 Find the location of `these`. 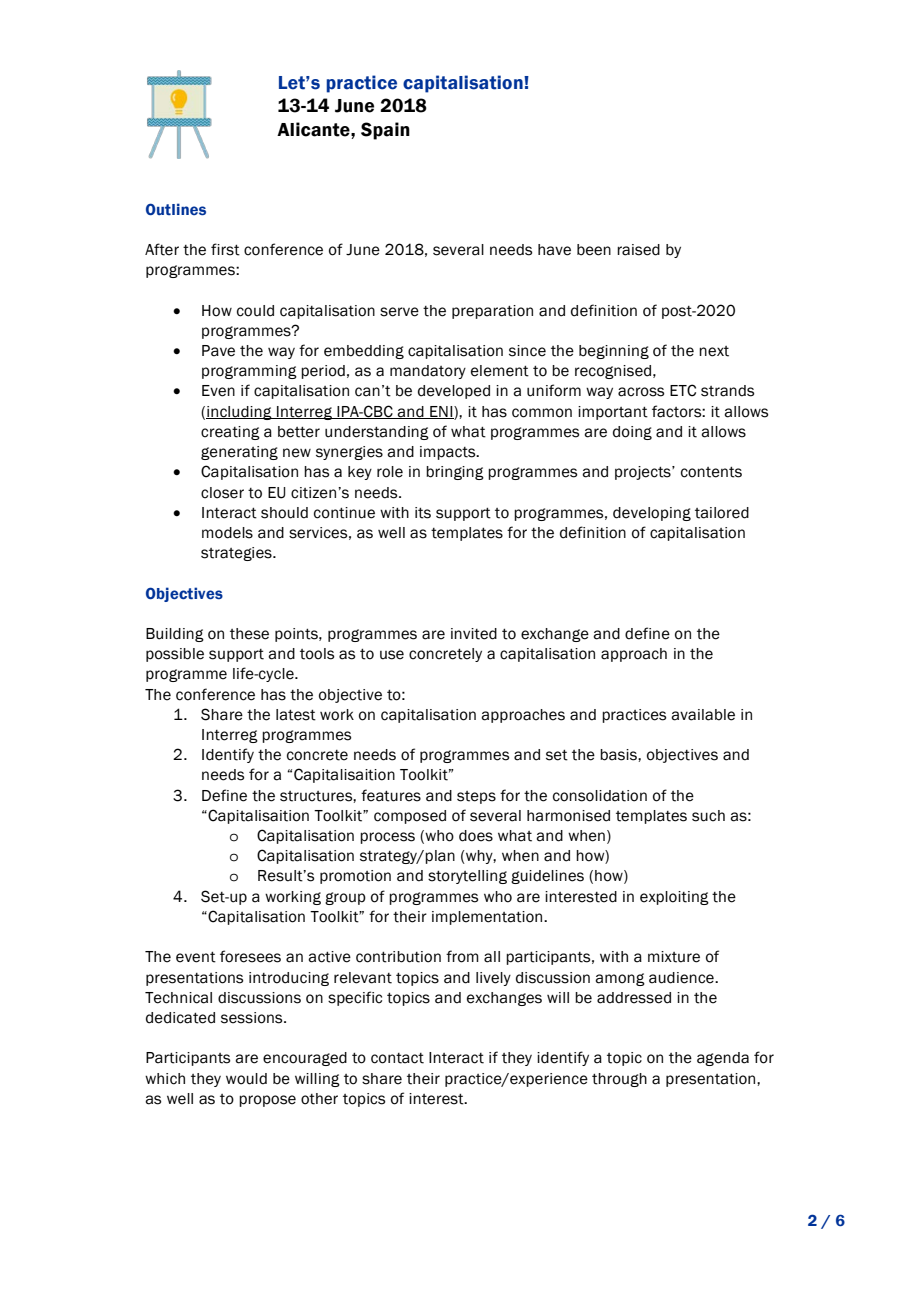

these is located at coordinates (249, 634).
